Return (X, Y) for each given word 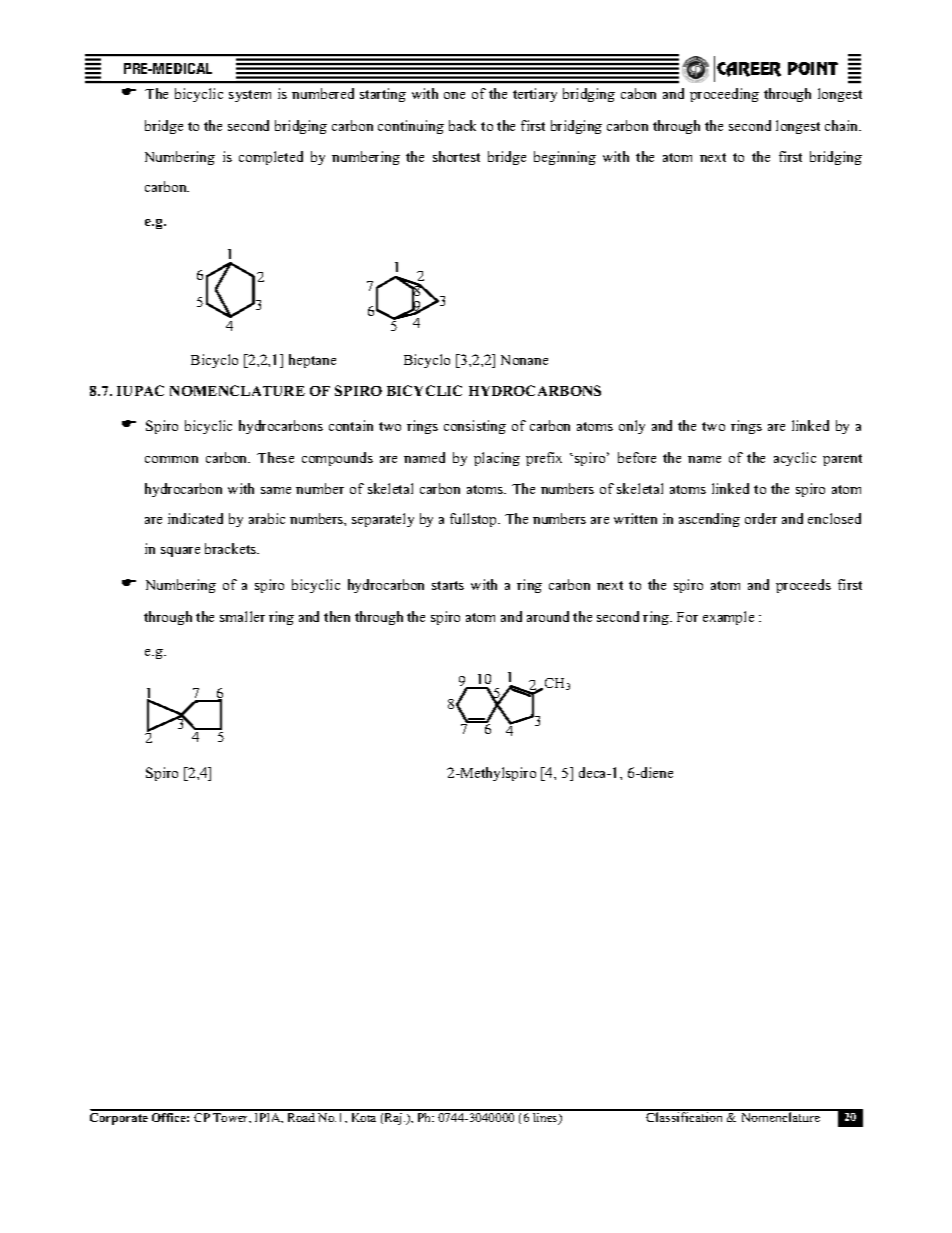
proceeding (724, 95)
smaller (242, 616)
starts (448, 585)
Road (301, 1116)
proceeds (803, 586)
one (454, 95)
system (250, 96)
